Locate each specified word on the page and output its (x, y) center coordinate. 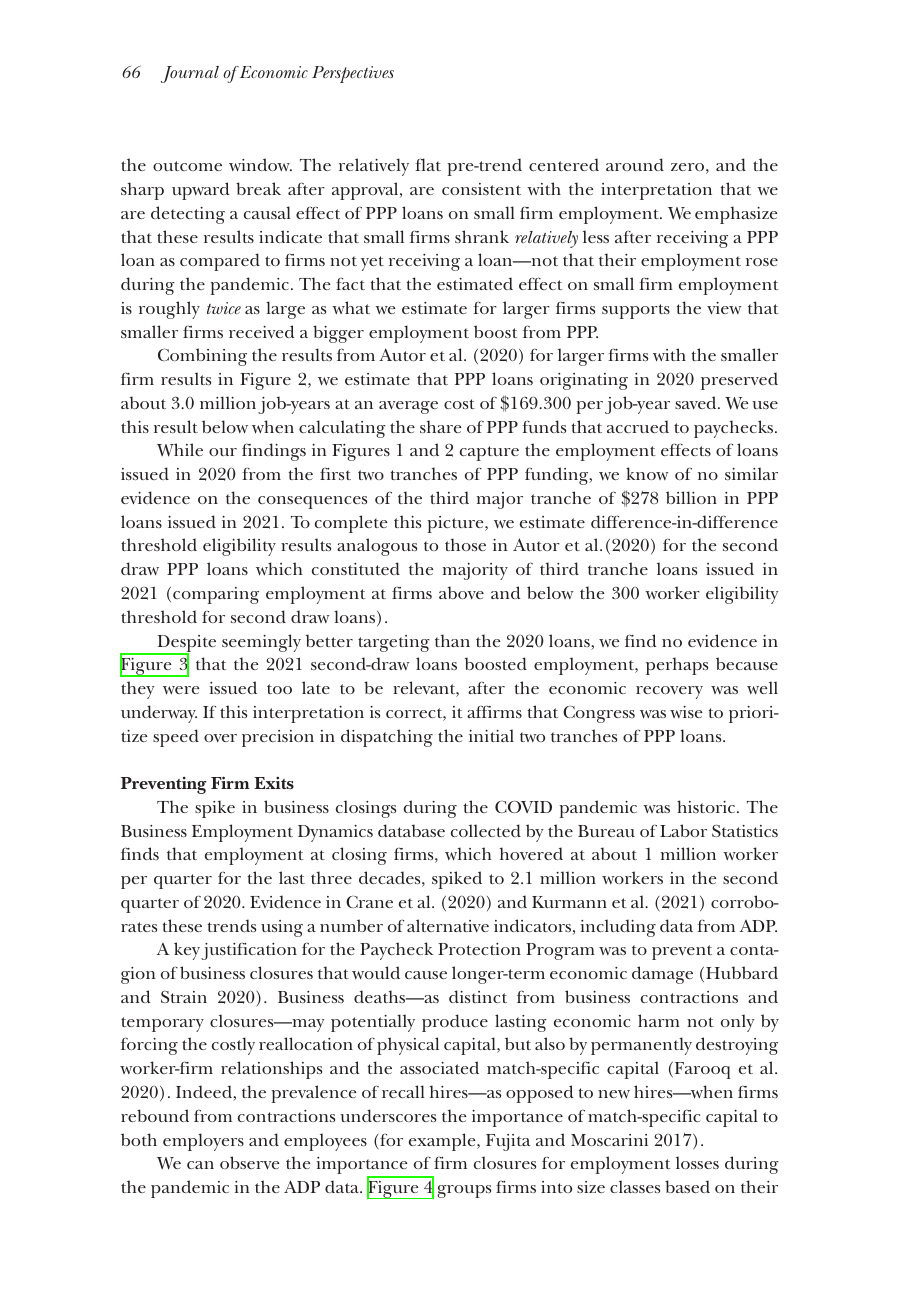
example (443, 1142)
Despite (185, 644)
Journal (190, 74)
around (635, 164)
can (200, 1165)
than (452, 640)
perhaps (677, 666)
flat (428, 164)
